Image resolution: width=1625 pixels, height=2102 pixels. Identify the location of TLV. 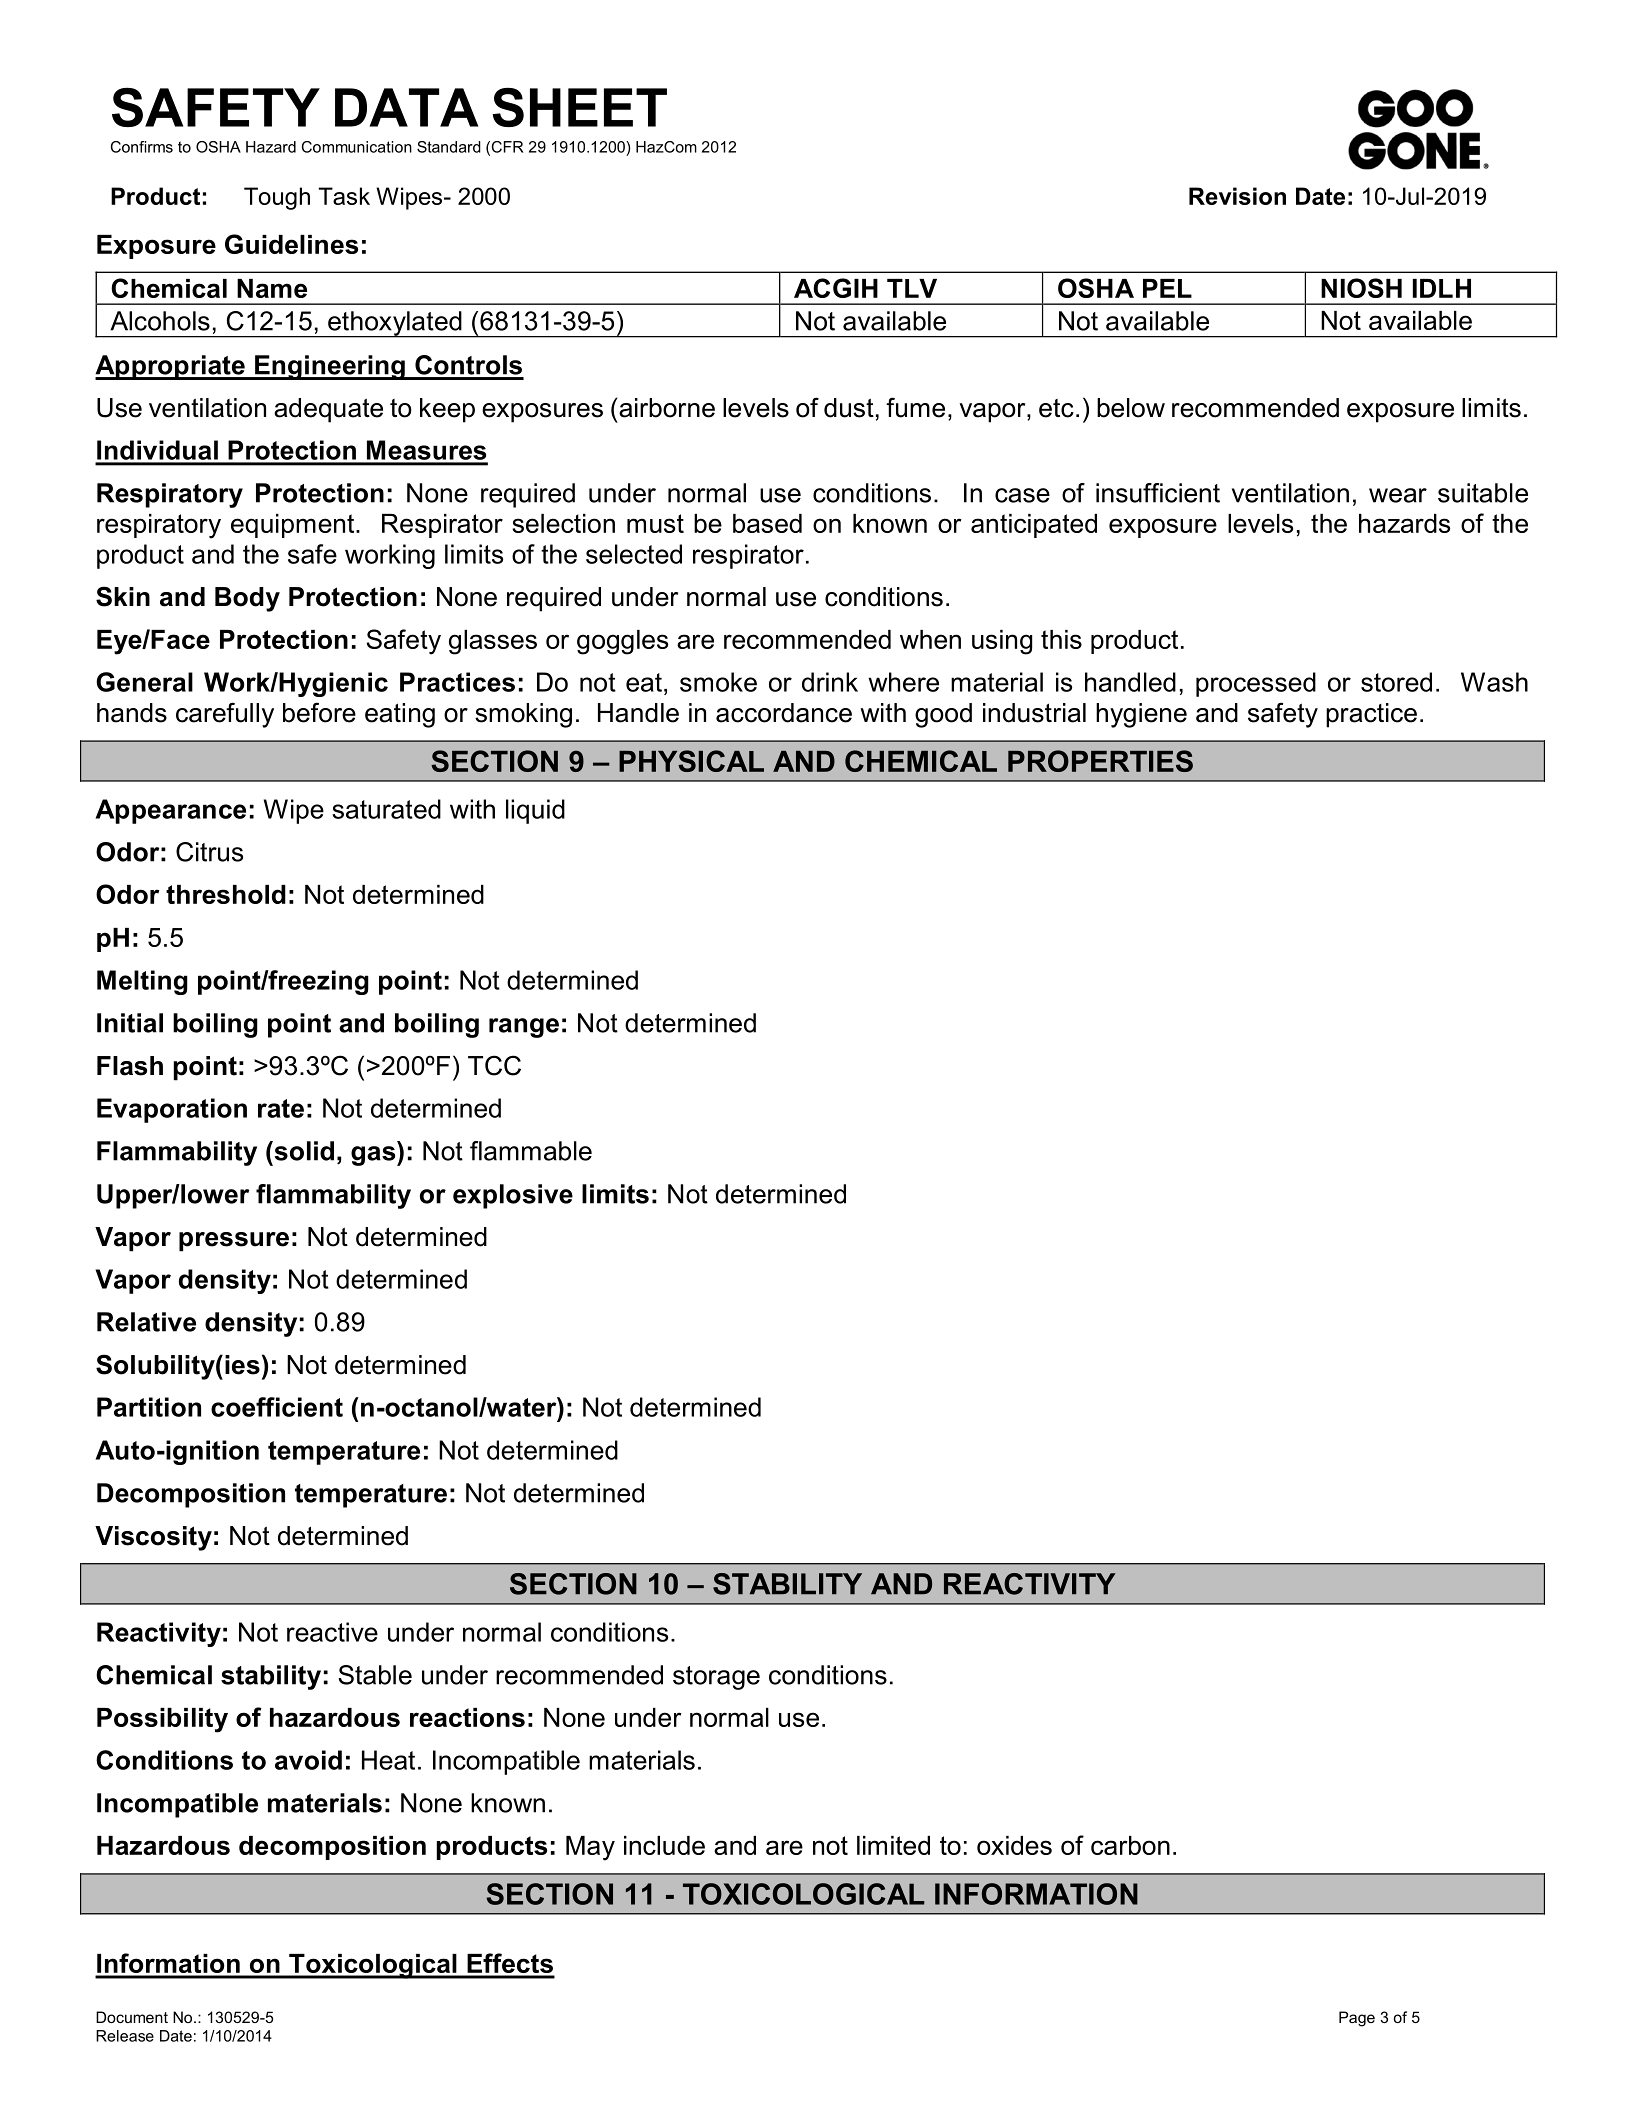
(912, 288).
